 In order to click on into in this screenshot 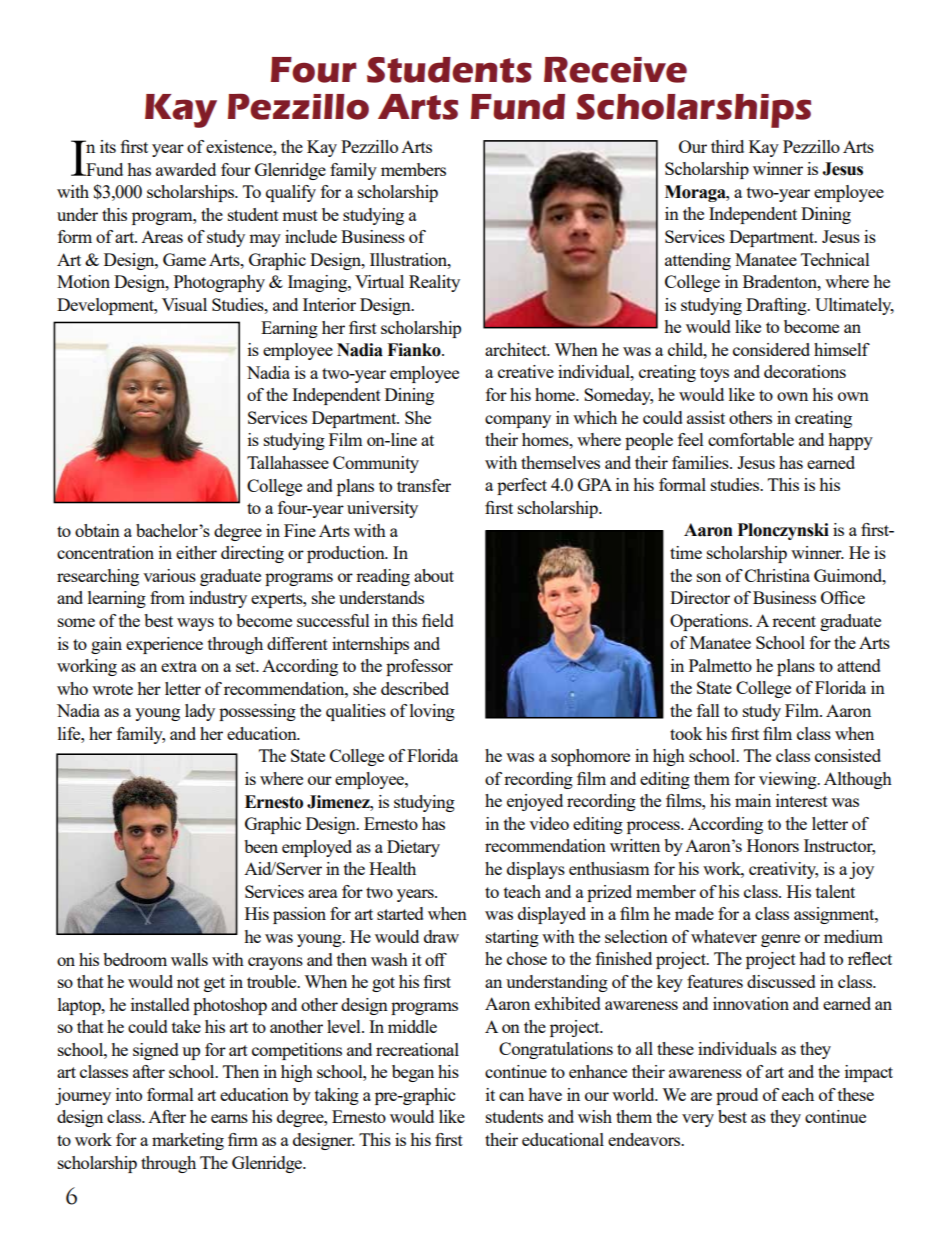, I will do `click(129, 1094)`.
